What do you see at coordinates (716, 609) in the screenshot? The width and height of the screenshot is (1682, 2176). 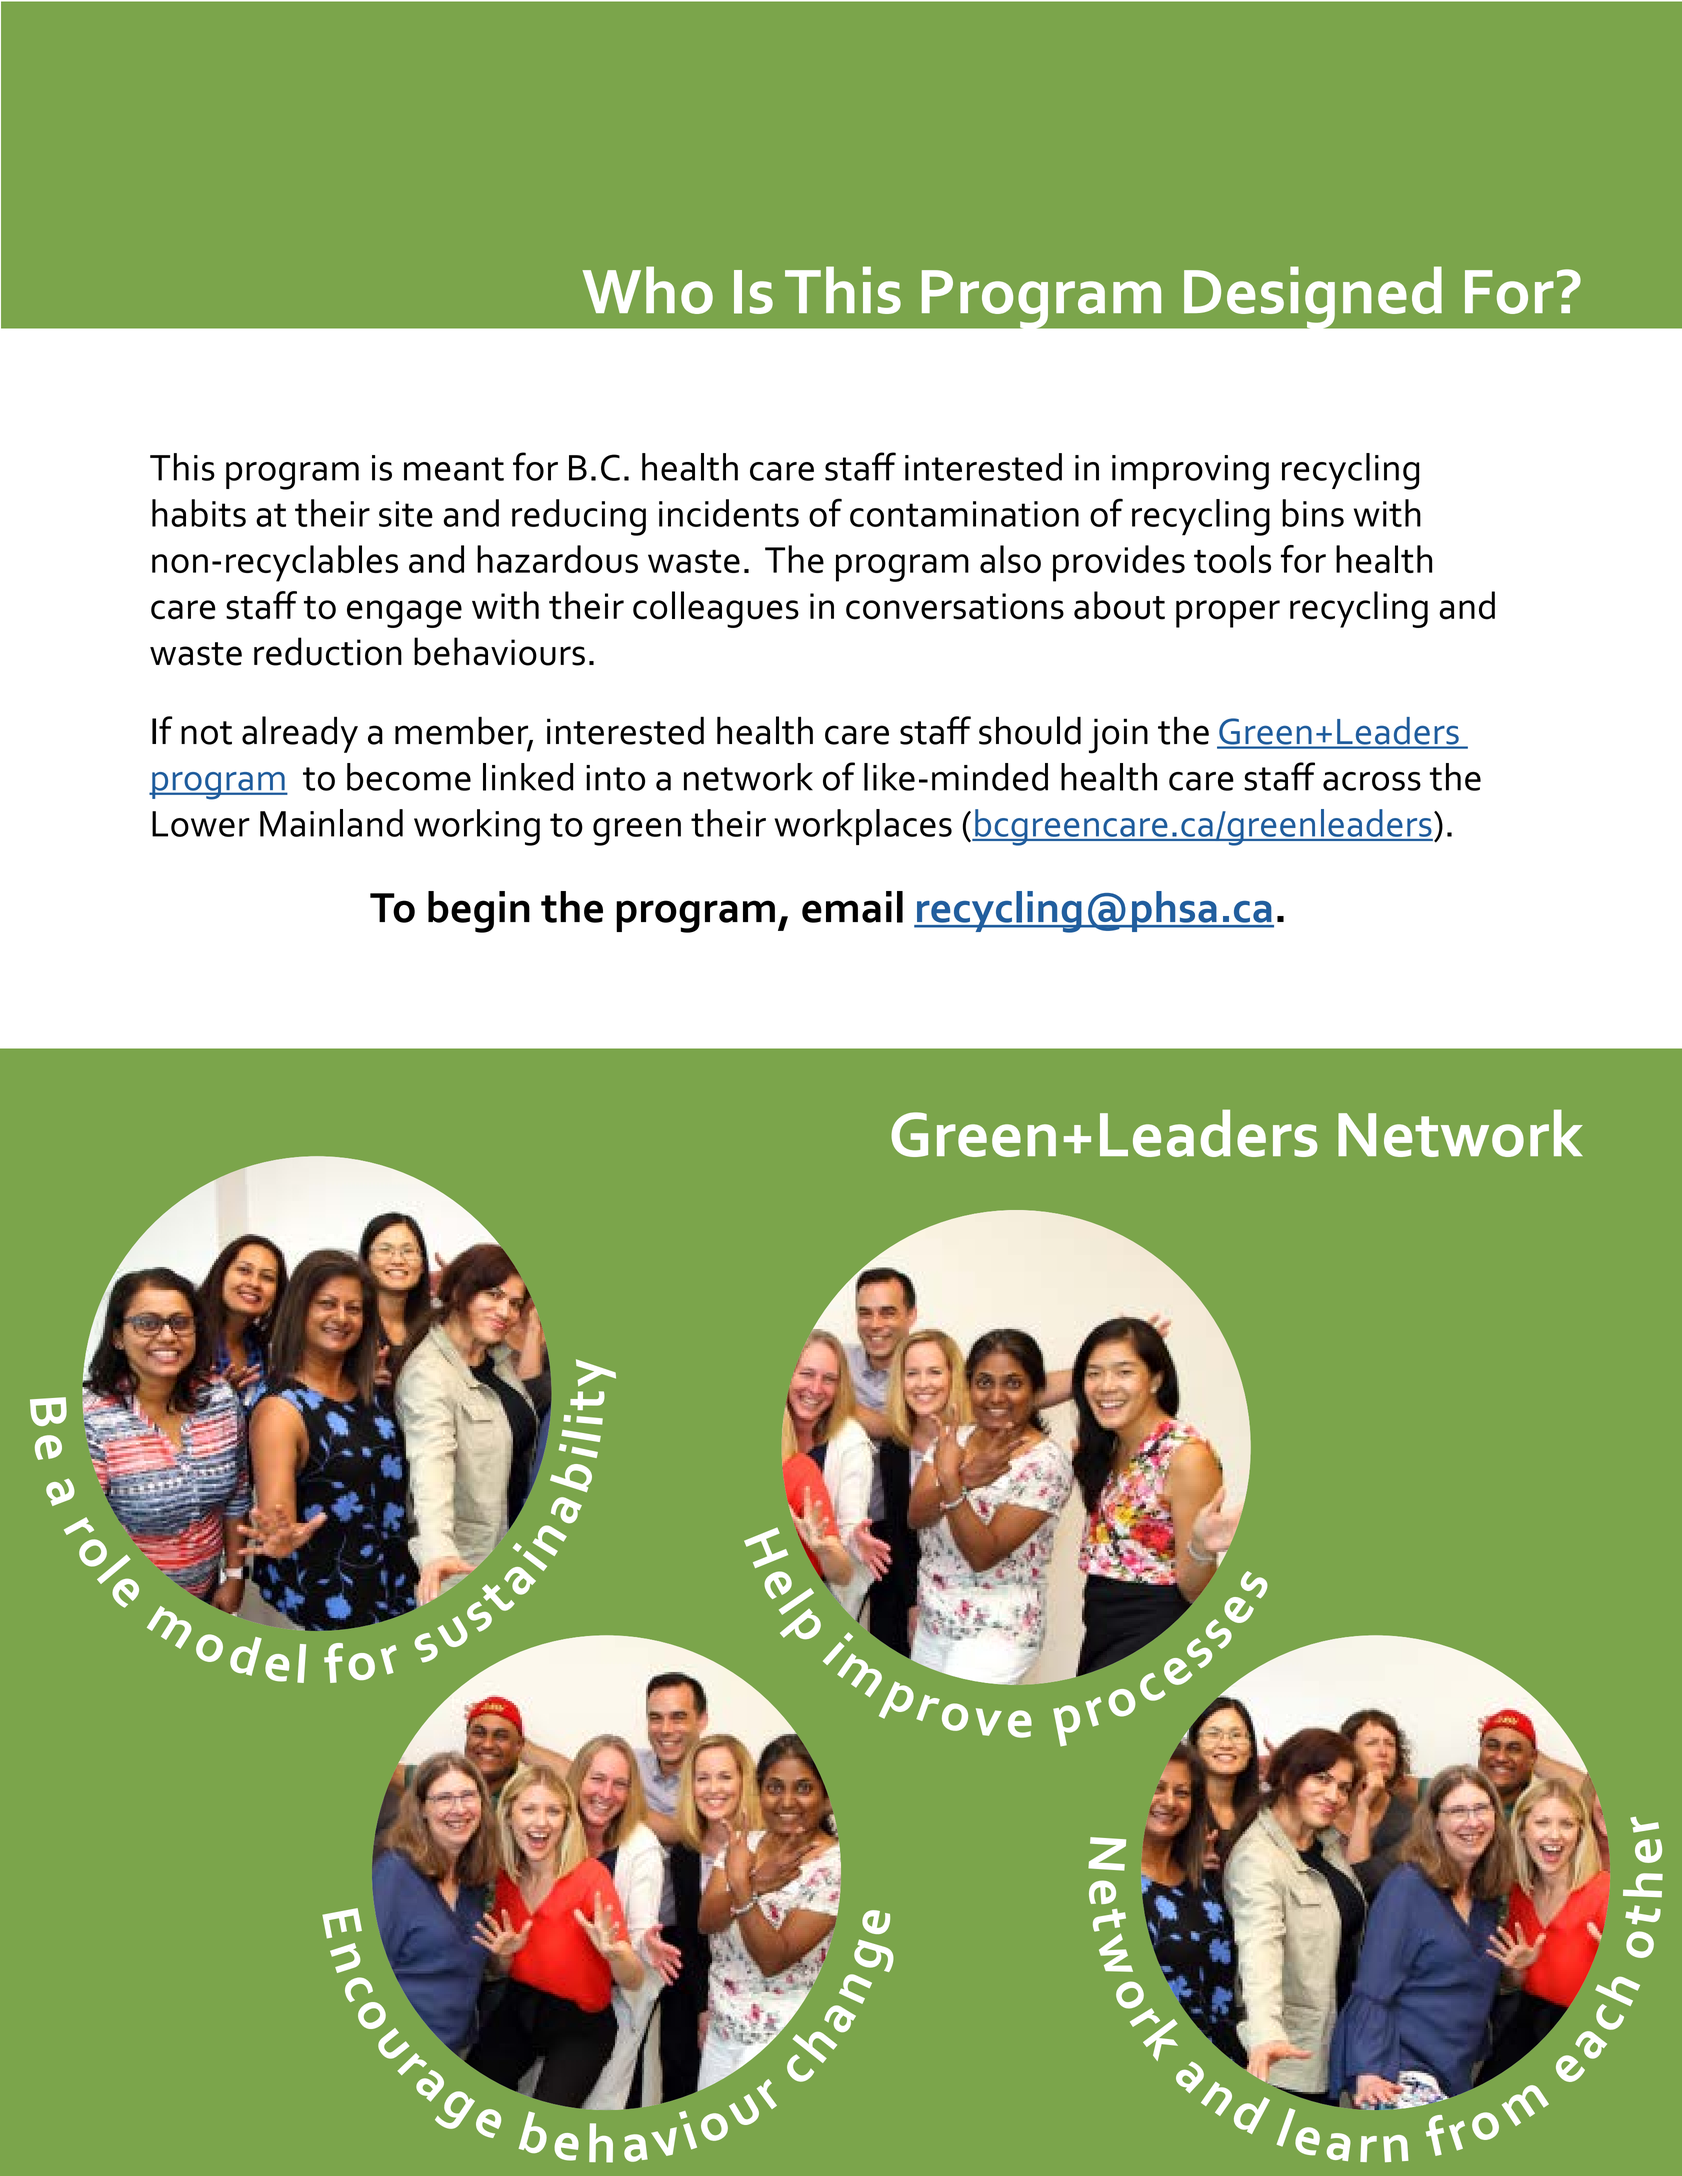 I see `colleagues` at bounding box center [716, 609].
